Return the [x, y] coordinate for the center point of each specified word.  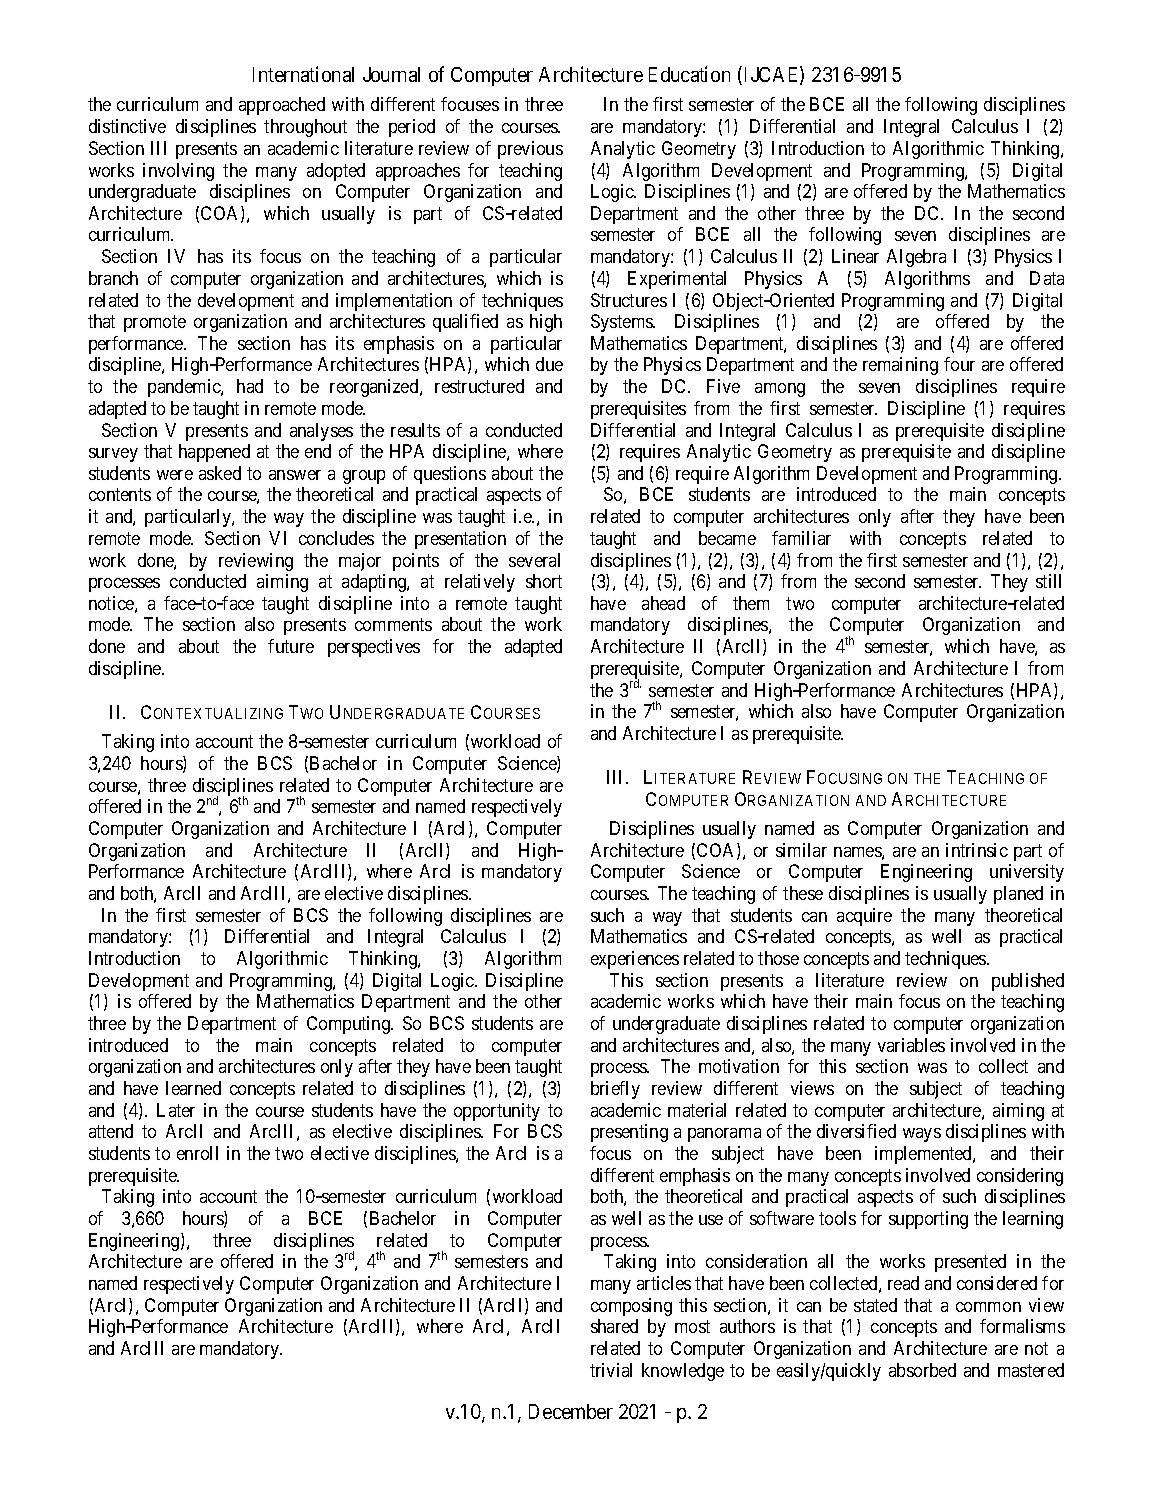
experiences [635, 960]
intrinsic [977, 850]
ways [922, 1135]
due [549, 364]
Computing [350, 1025]
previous [530, 150]
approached [282, 106]
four [959, 364]
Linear [855, 256]
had [250, 386]
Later [176, 1110]
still [1048, 581]
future [291, 646]
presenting [629, 1133]
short [544, 581]
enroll [197, 1153]
